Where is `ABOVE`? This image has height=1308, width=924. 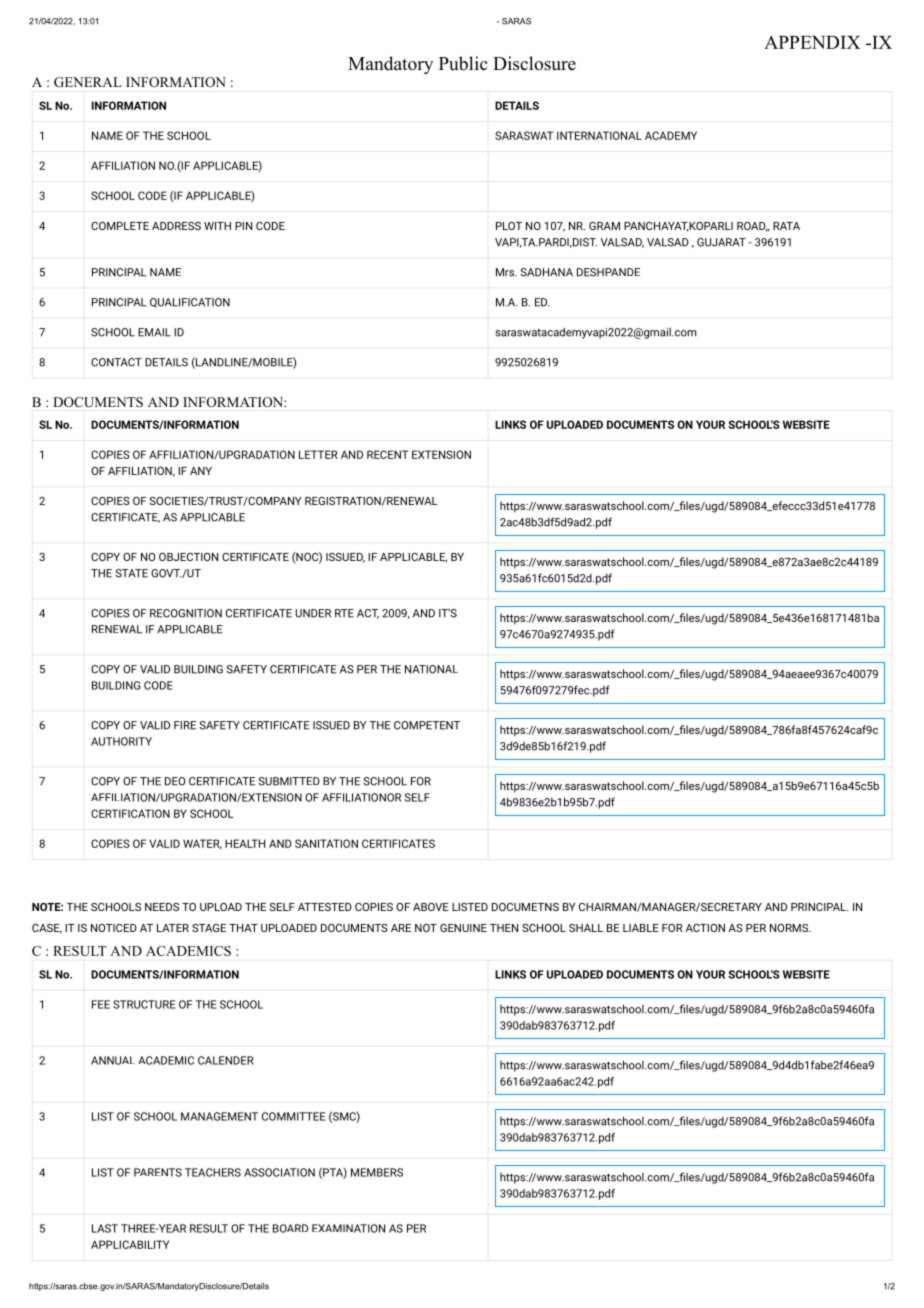
ABOVE is located at coordinates (431, 907).
